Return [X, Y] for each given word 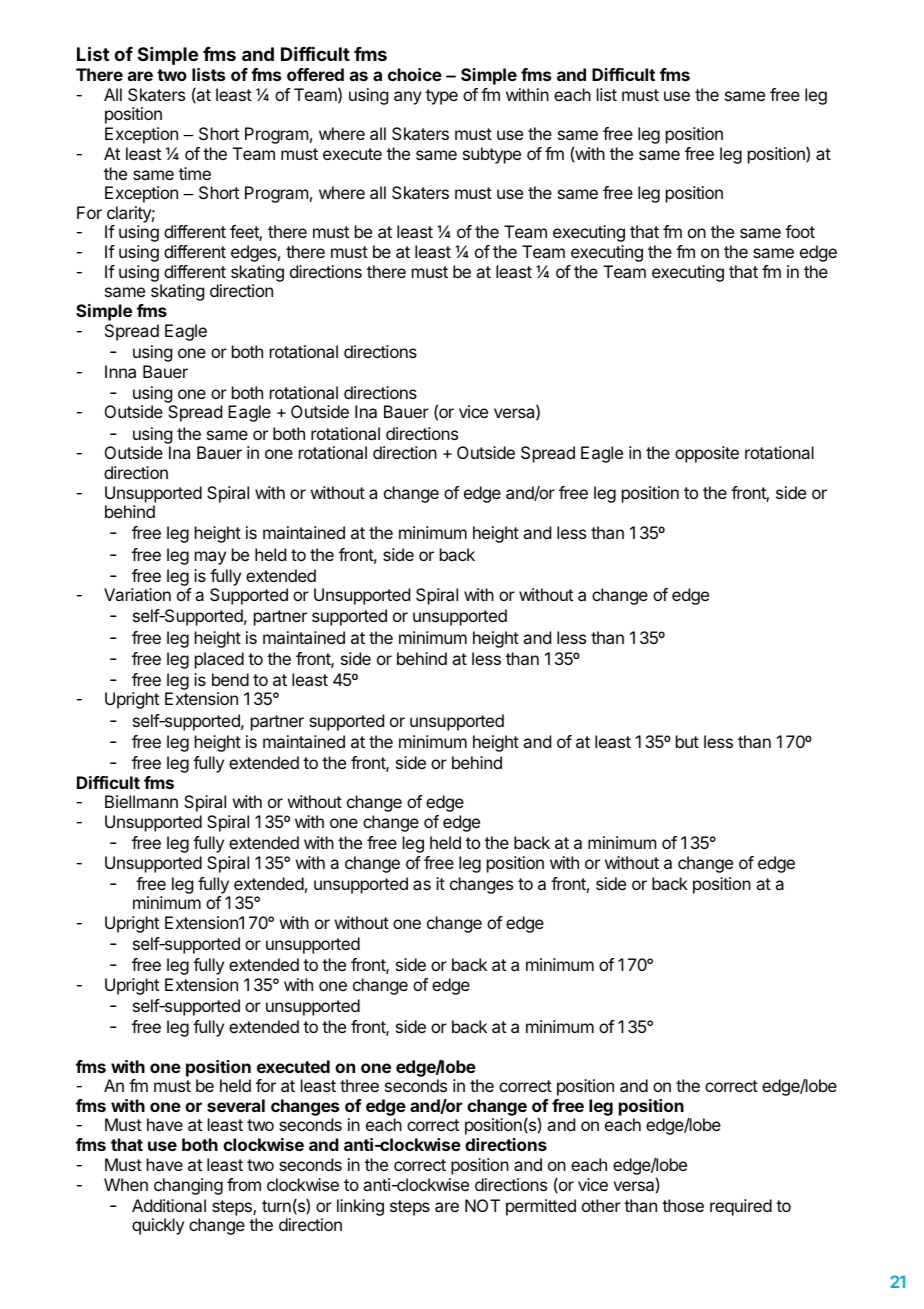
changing [188, 1186]
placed [219, 660]
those [683, 1205]
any [408, 98]
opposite [707, 454]
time [195, 173]
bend [230, 679]
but [687, 741]
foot [800, 231]
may [210, 558]
